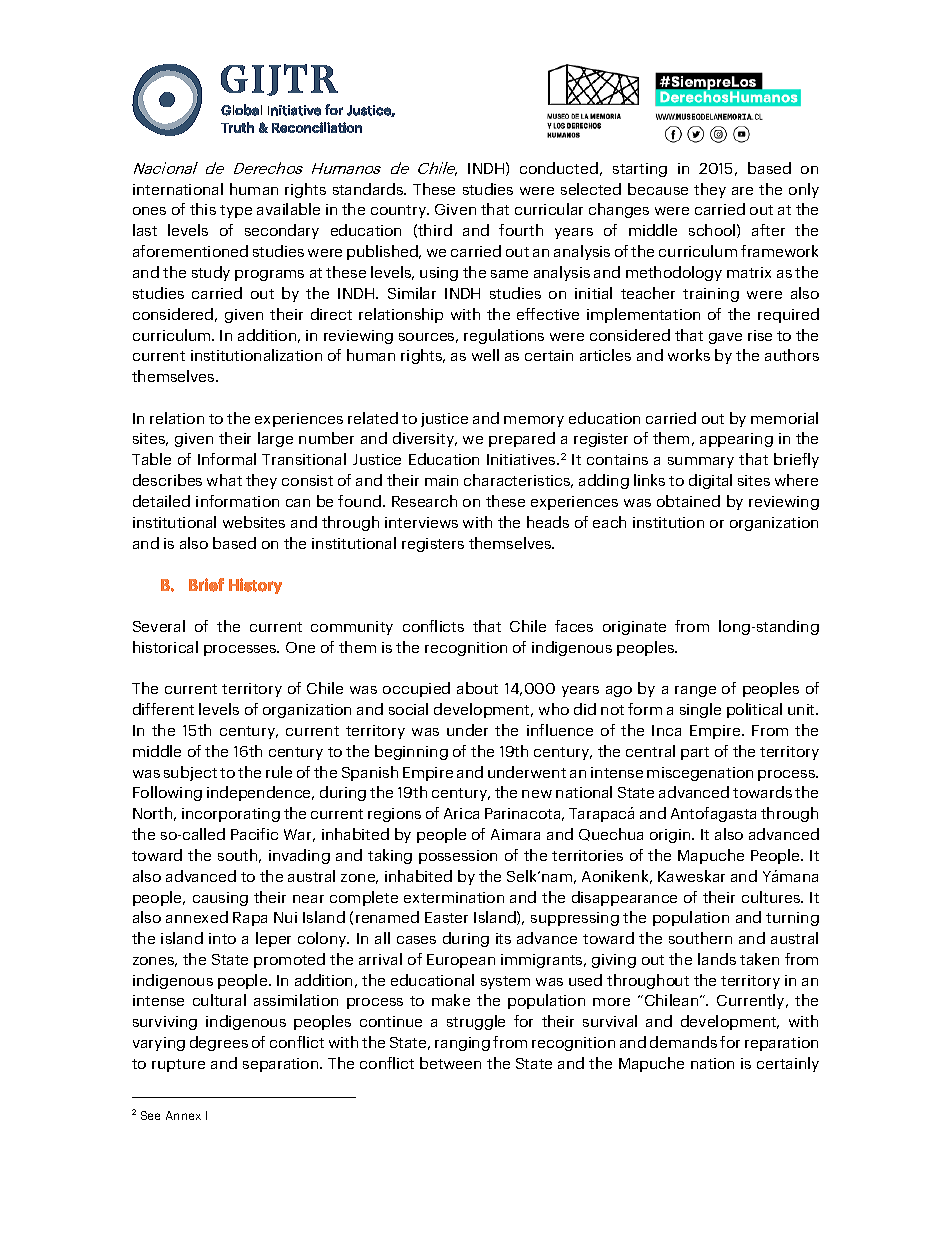 This document has width=952, height=1233. I want to click on main, so click(441, 480).
